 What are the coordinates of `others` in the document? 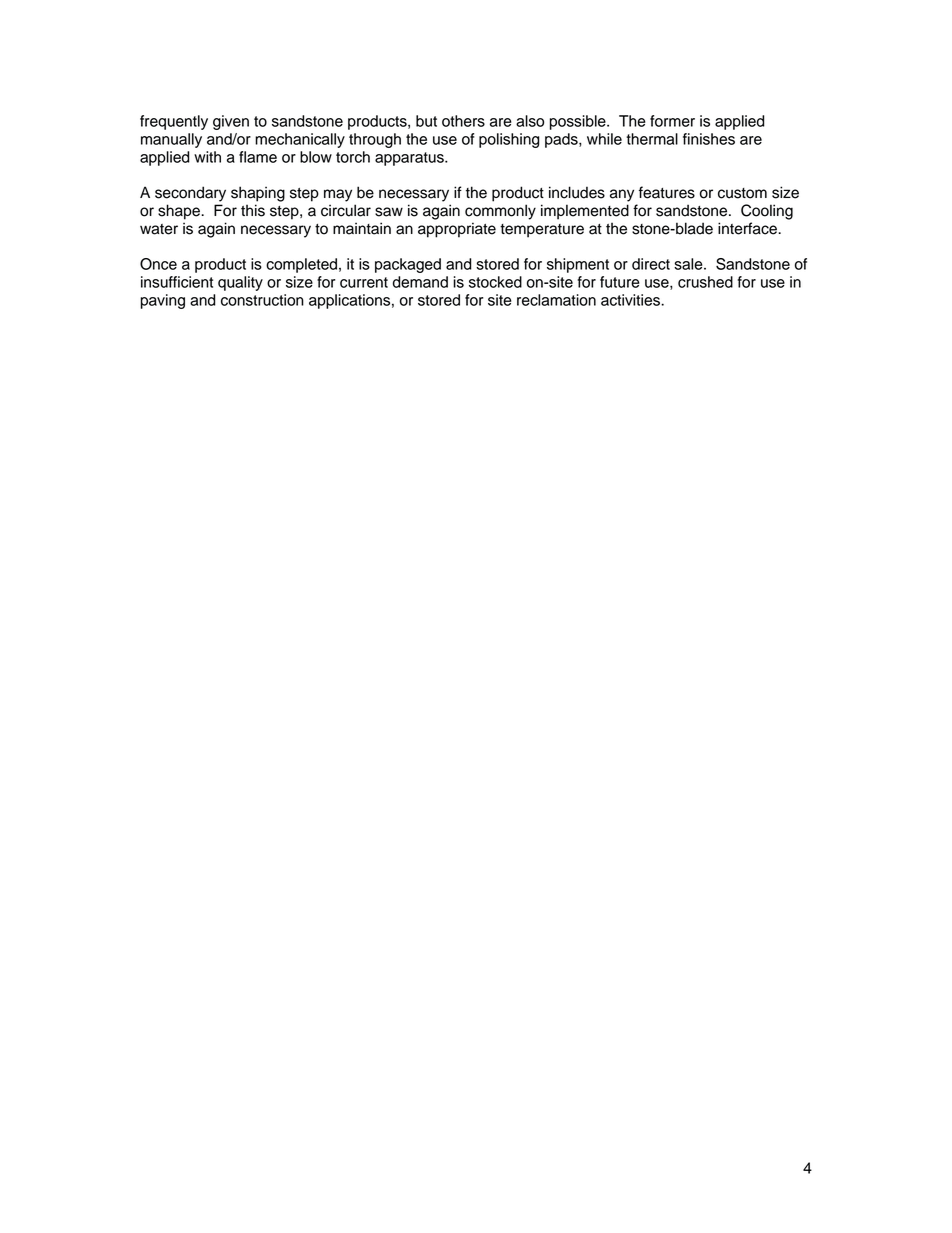 It's located at (463, 121).
